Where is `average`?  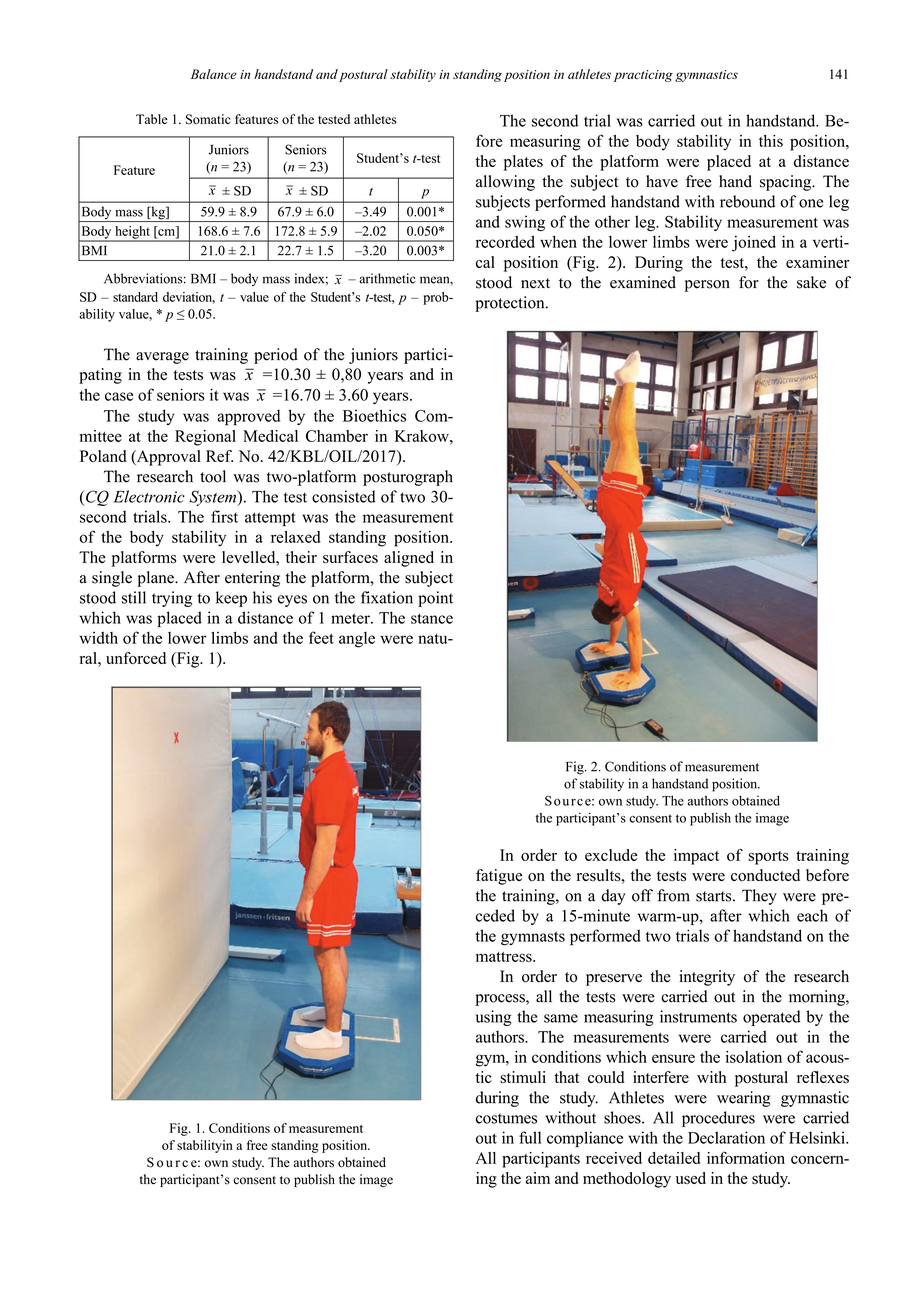 average is located at coordinates (162, 358).
